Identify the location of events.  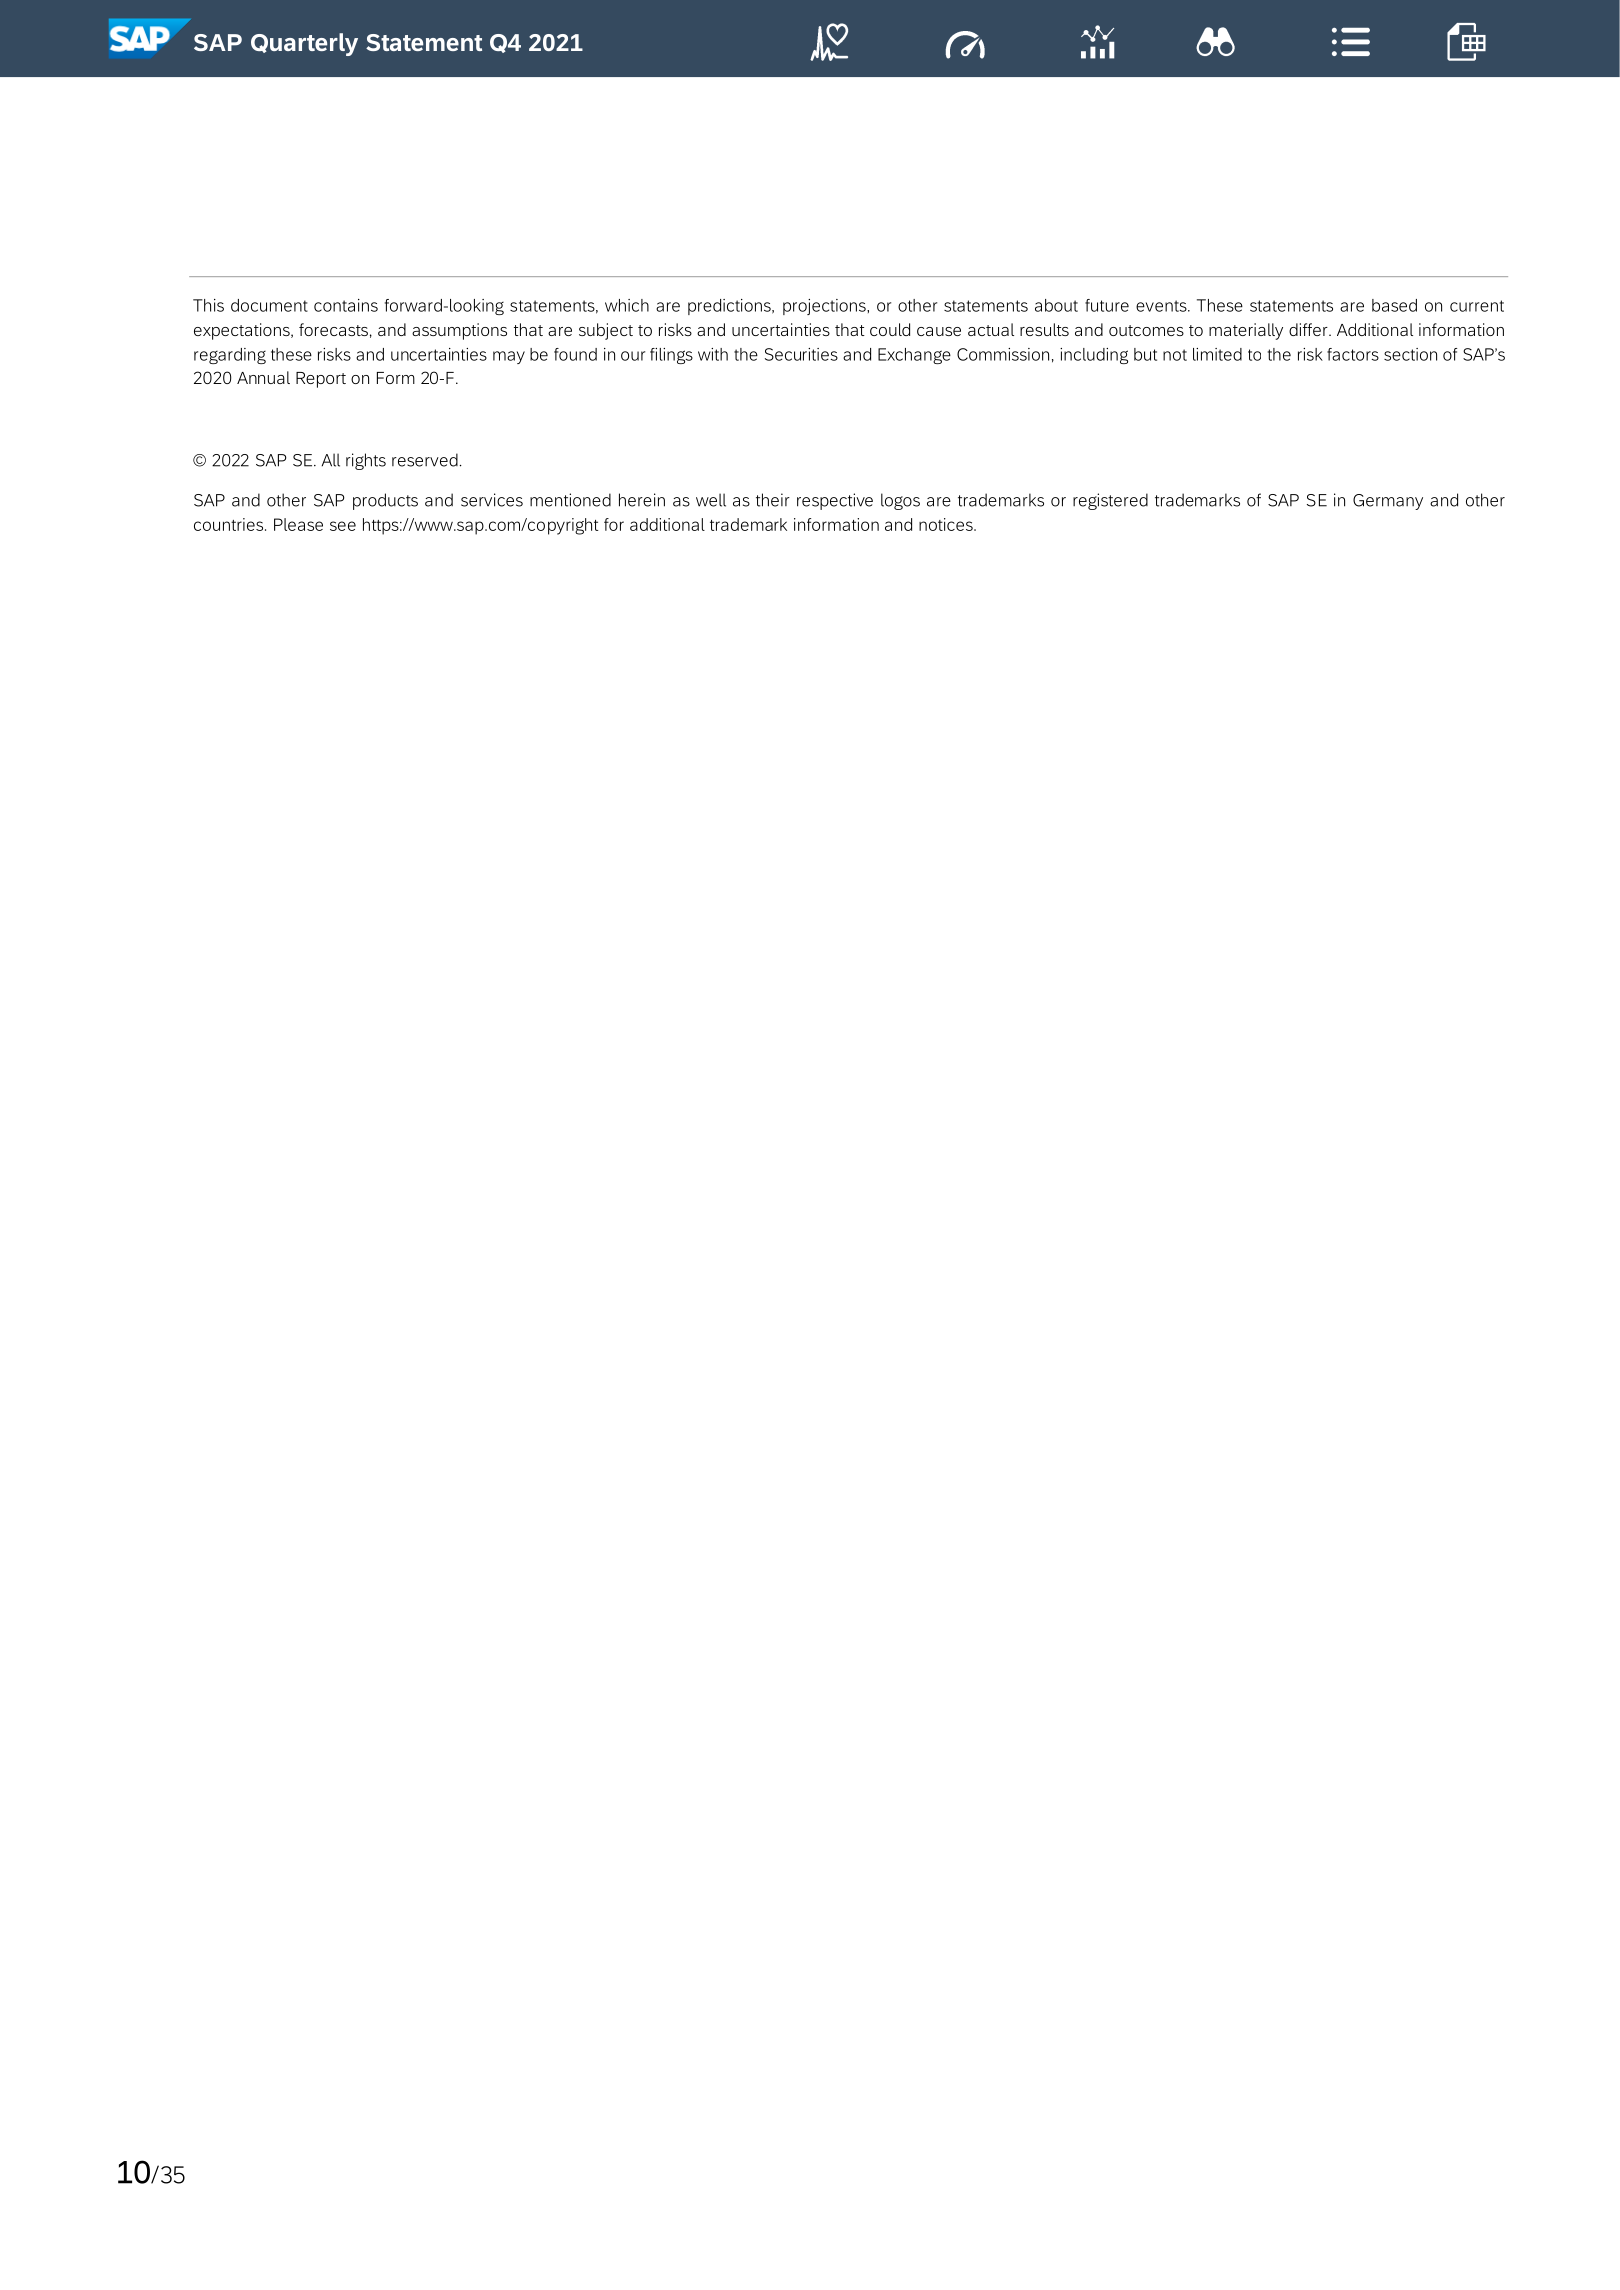
(1162, 306).
